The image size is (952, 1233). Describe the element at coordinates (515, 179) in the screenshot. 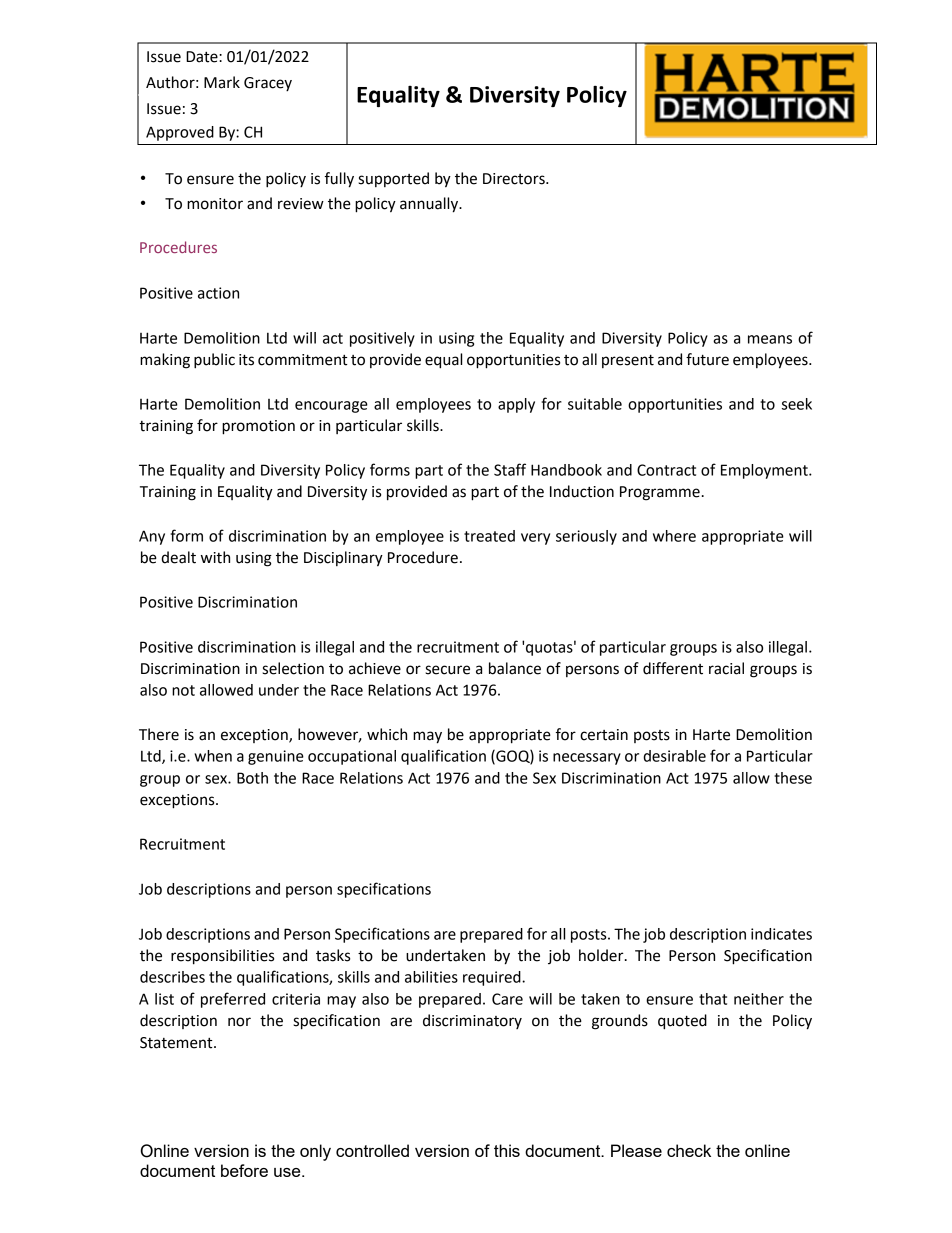

I see `Directors` at that location.
